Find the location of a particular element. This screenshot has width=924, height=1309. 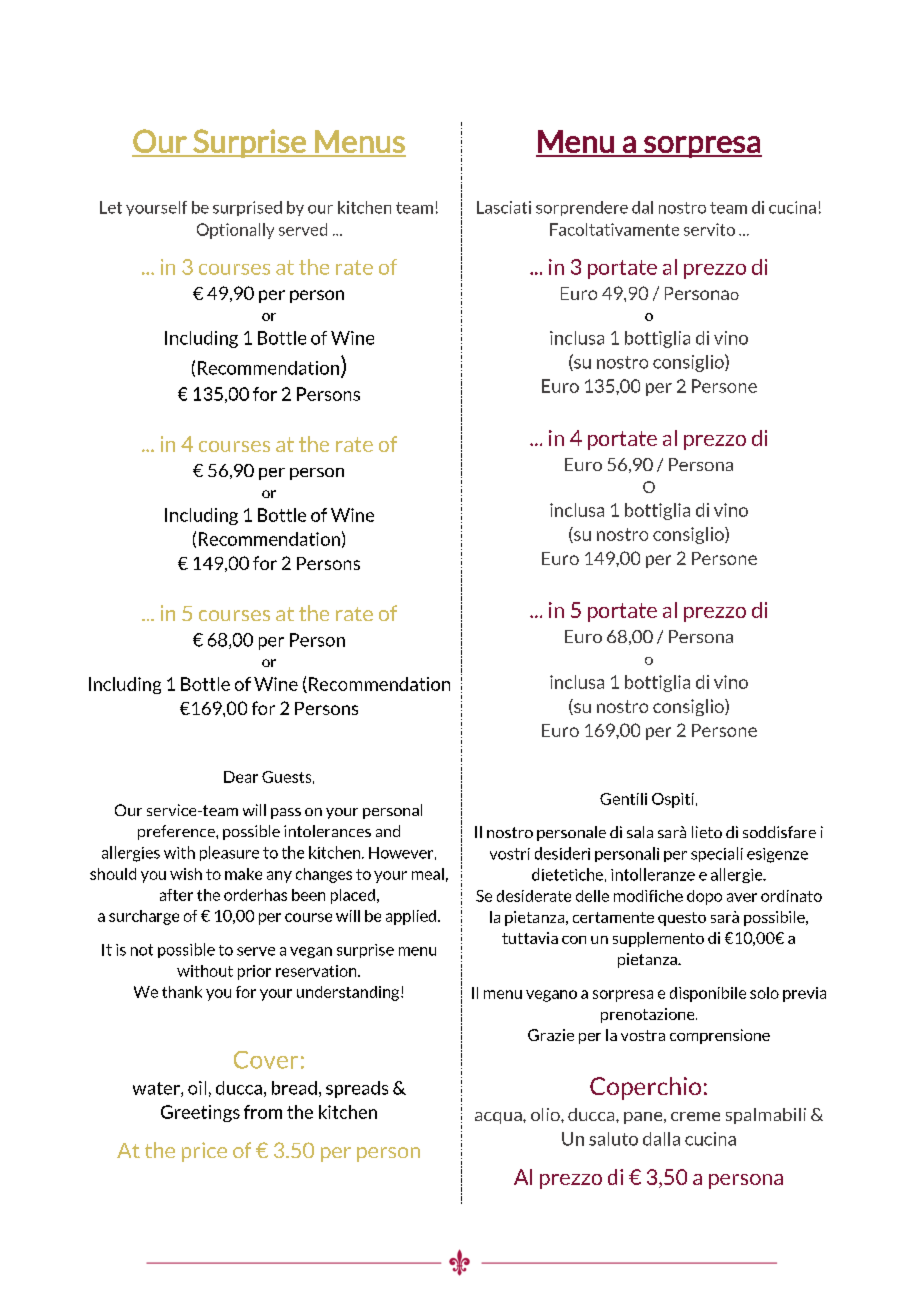

intolerances is located at coordinates (327, 831).
